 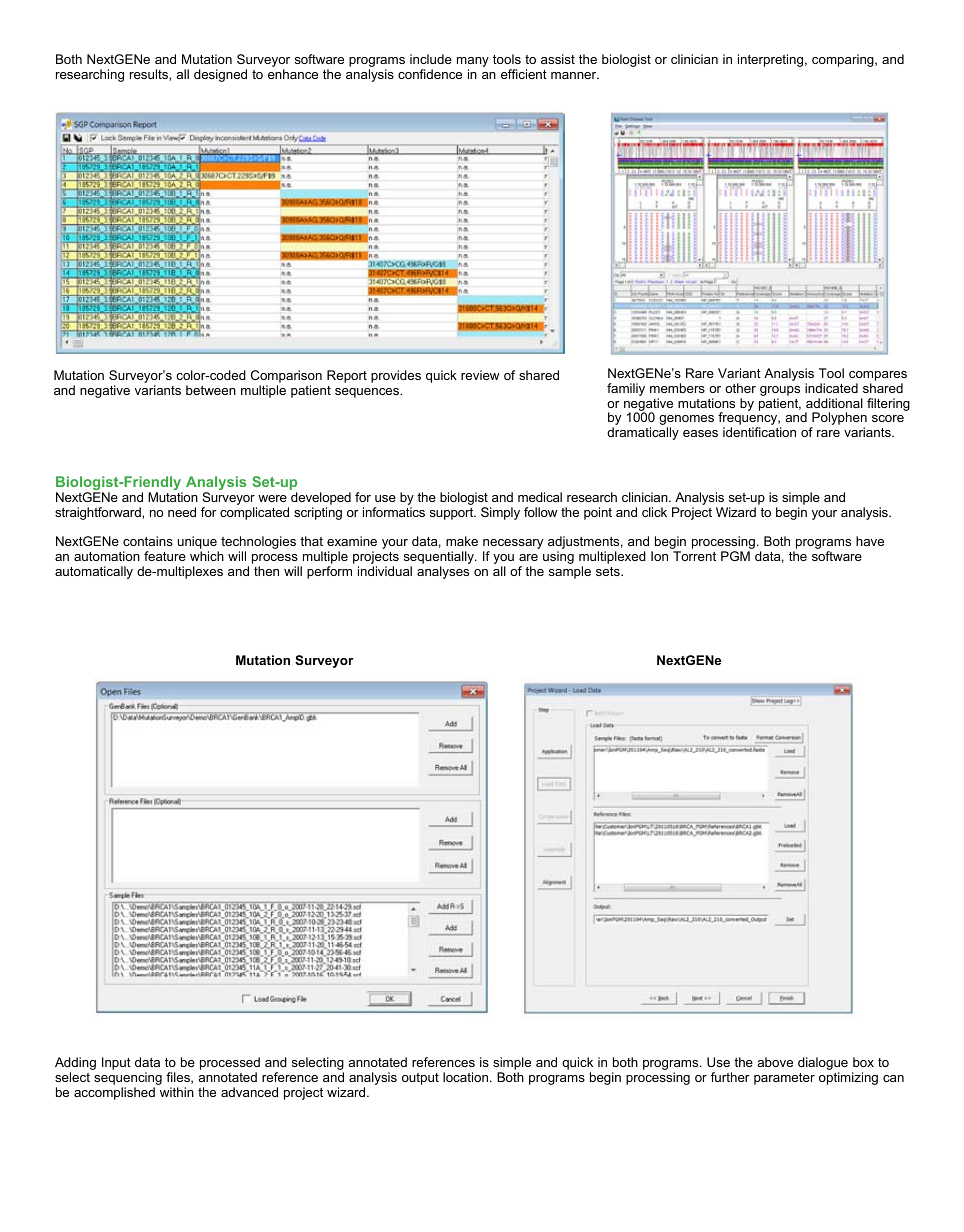 I want to click on above, so click(x=775, y=1062).
